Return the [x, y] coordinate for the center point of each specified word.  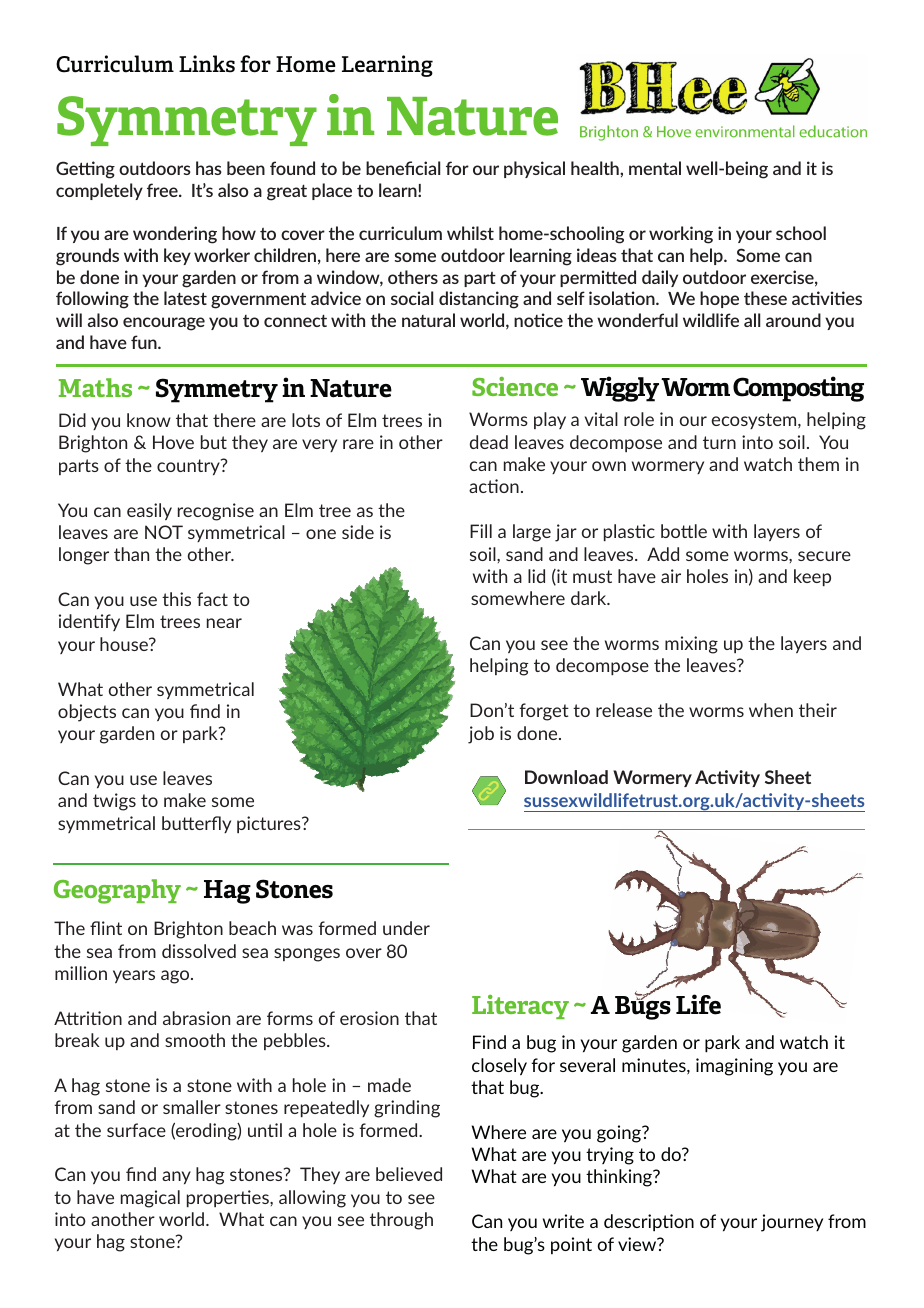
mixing [691, 645]
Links [207, 64]
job [481, 735]
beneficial [403, 168]
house [125, 644]
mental [655, 168]
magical [150, 1199]
